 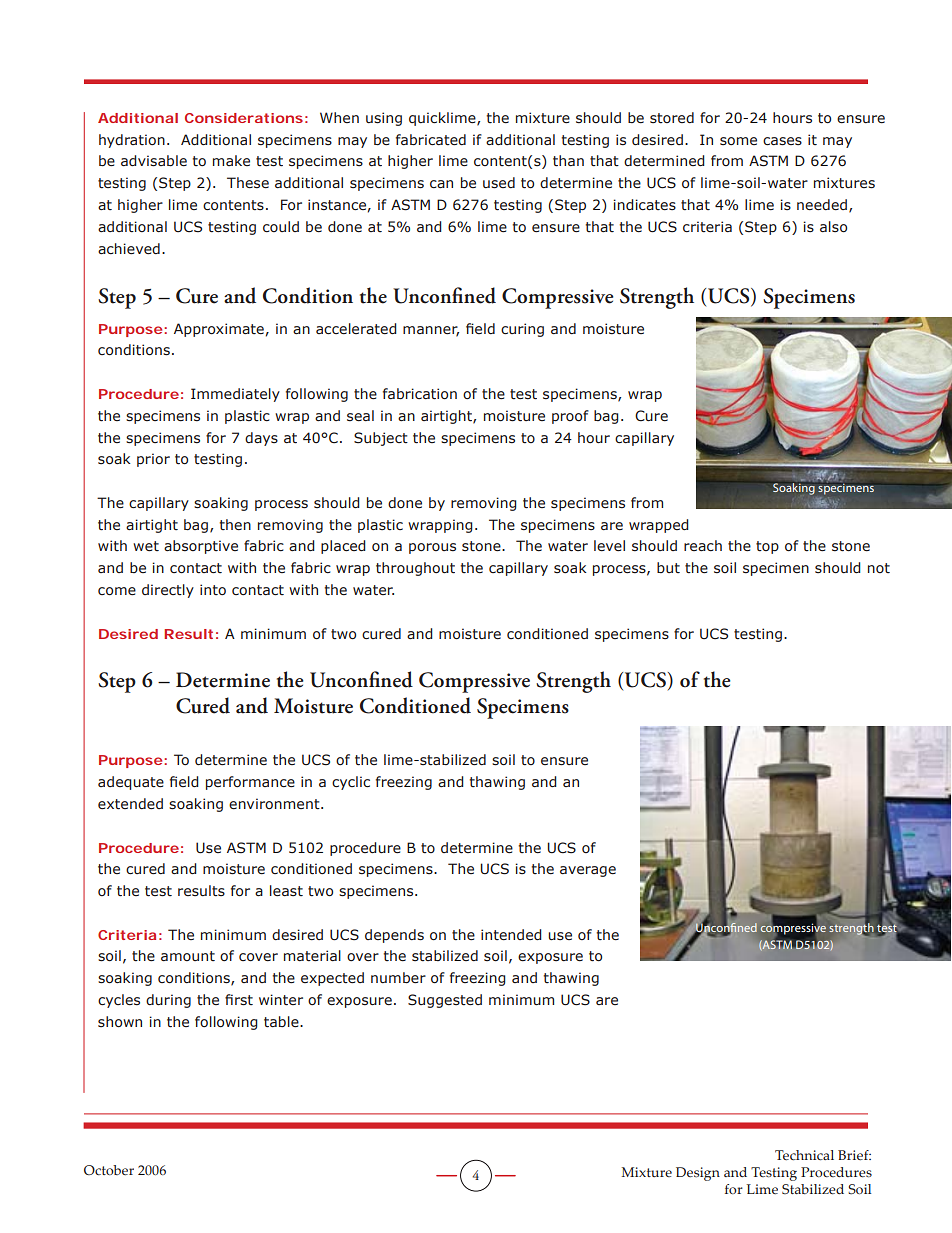 What do you see at coordinates (767, 547) in the image?
I see `top` at bounding box center [767, 547].
